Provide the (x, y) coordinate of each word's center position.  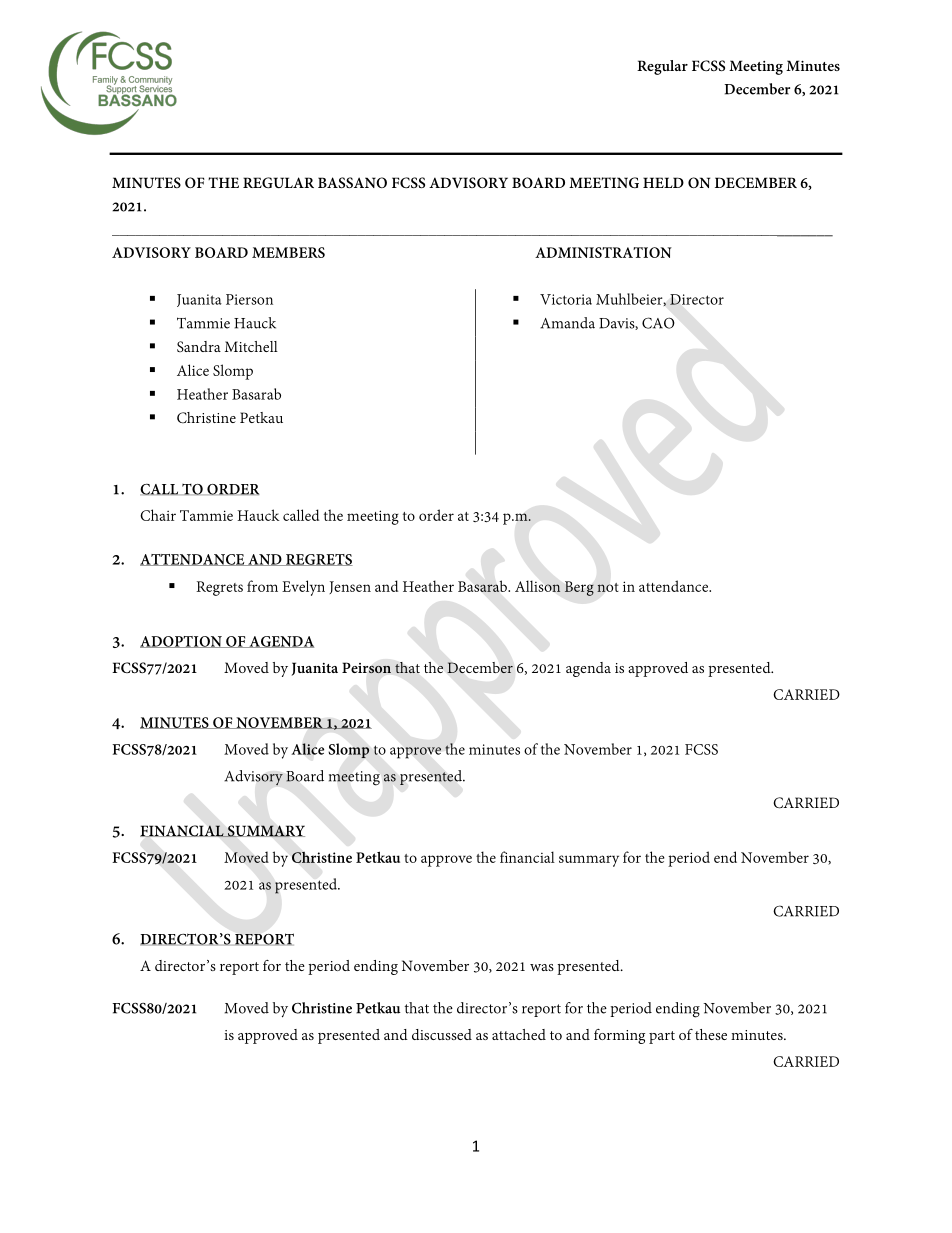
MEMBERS (288, 252)
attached (519, 1034)
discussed (442, 1034)
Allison (538, 586)
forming (619, 1036)
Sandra (199, 346)
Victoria (566, 299)
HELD (663, 182)
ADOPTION (182, 642)
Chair (158, 515)
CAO (658, 323)
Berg (579, 588)
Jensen (350, 587)
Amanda (567, 323)
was (542, 967)
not (608, 587)
